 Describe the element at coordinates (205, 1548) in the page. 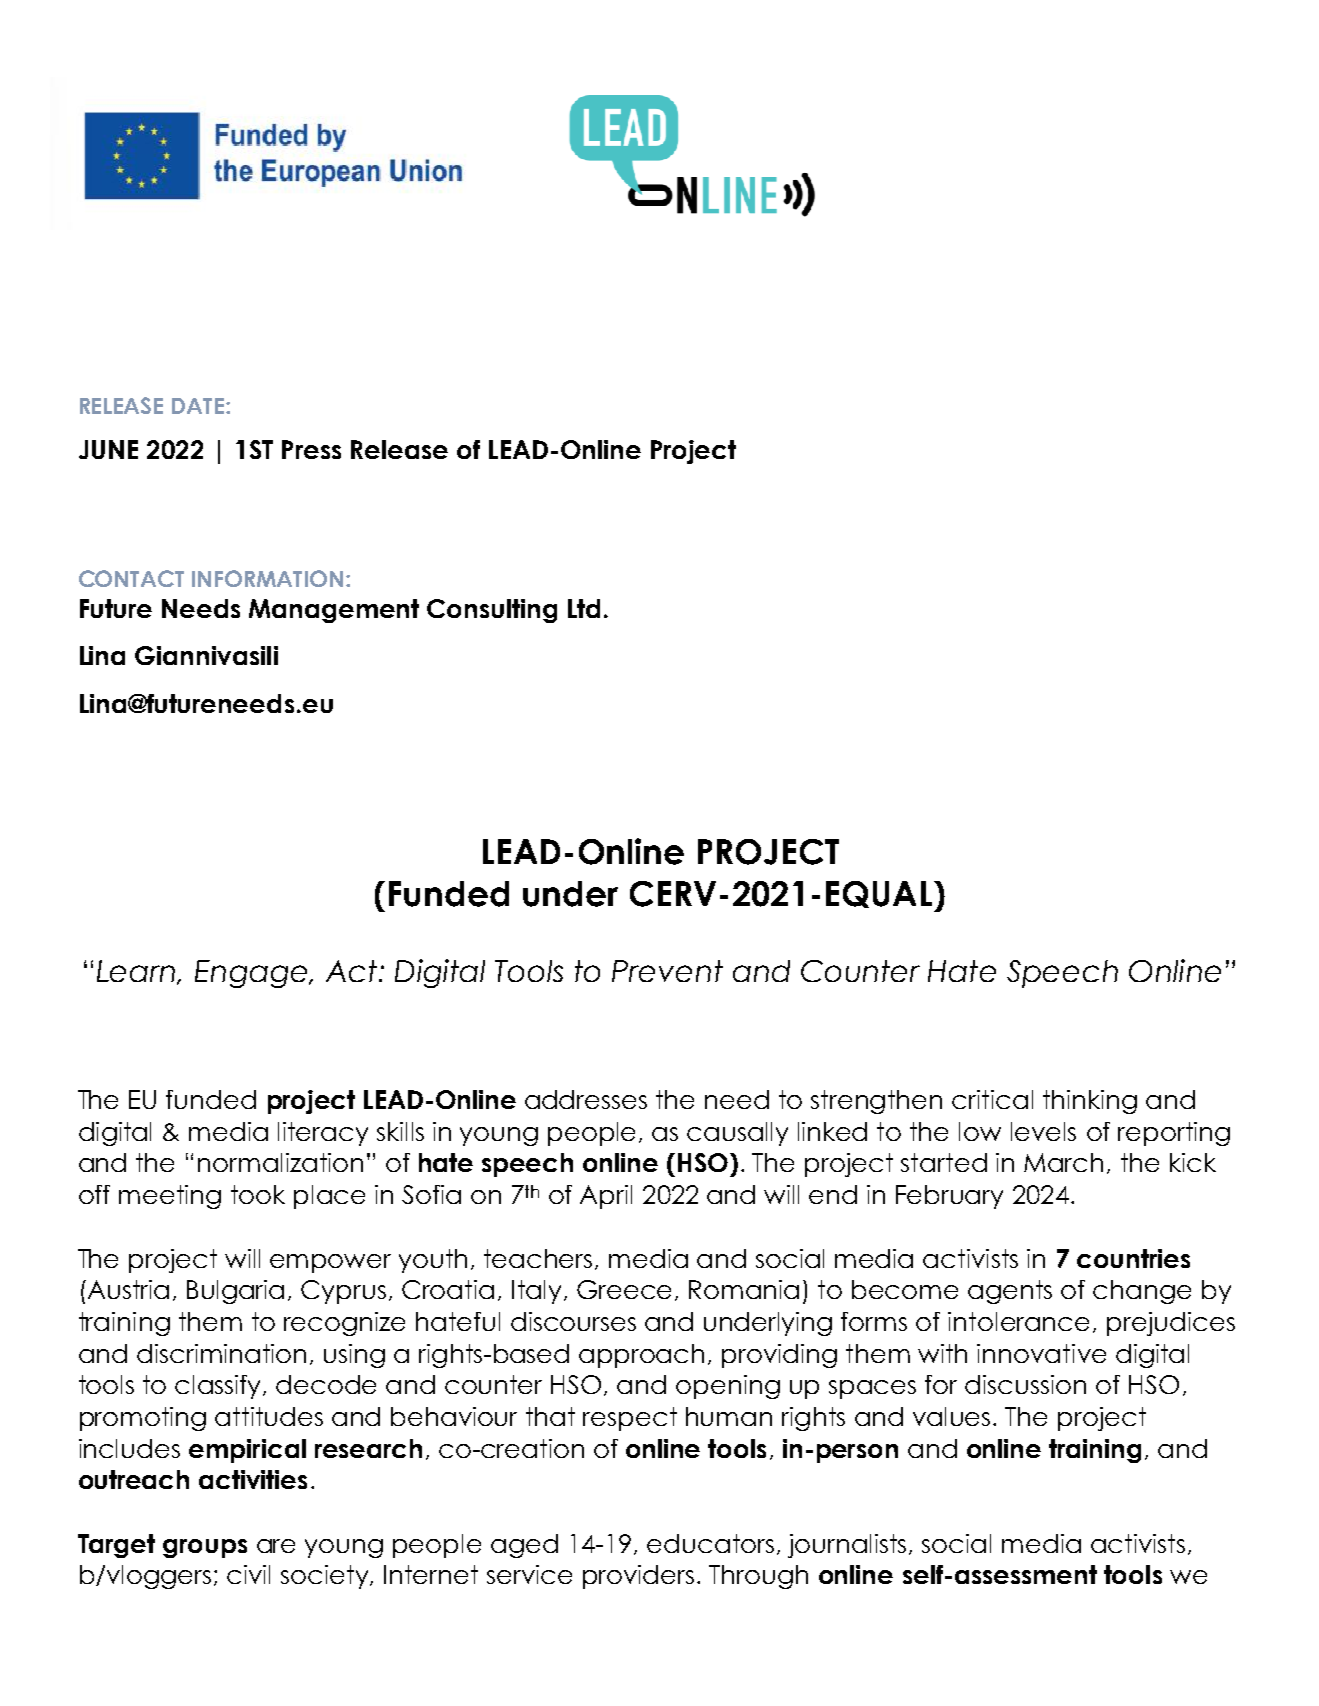

I see `groups` at that location.
